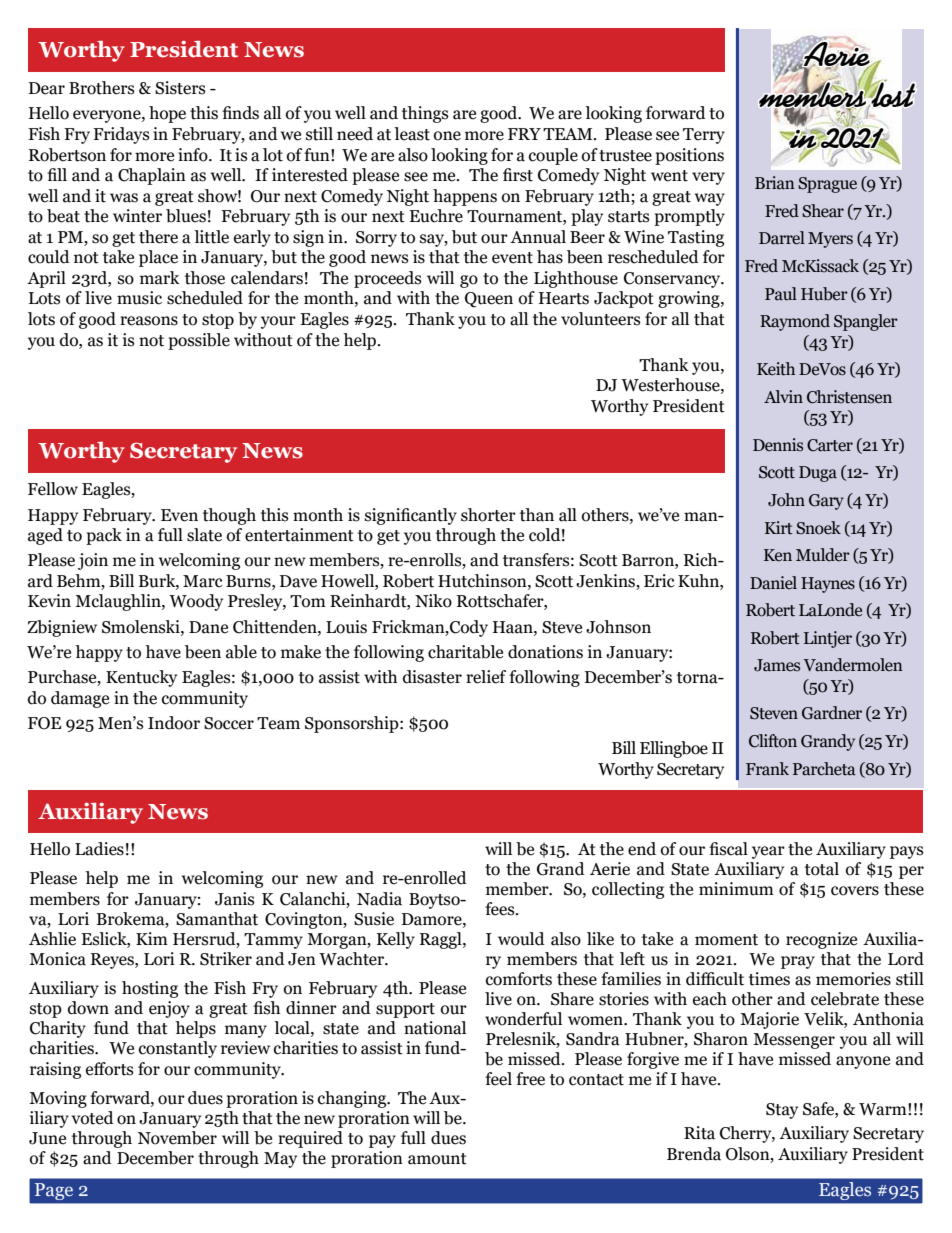  I want to click on Kim, so click(152, 938).
